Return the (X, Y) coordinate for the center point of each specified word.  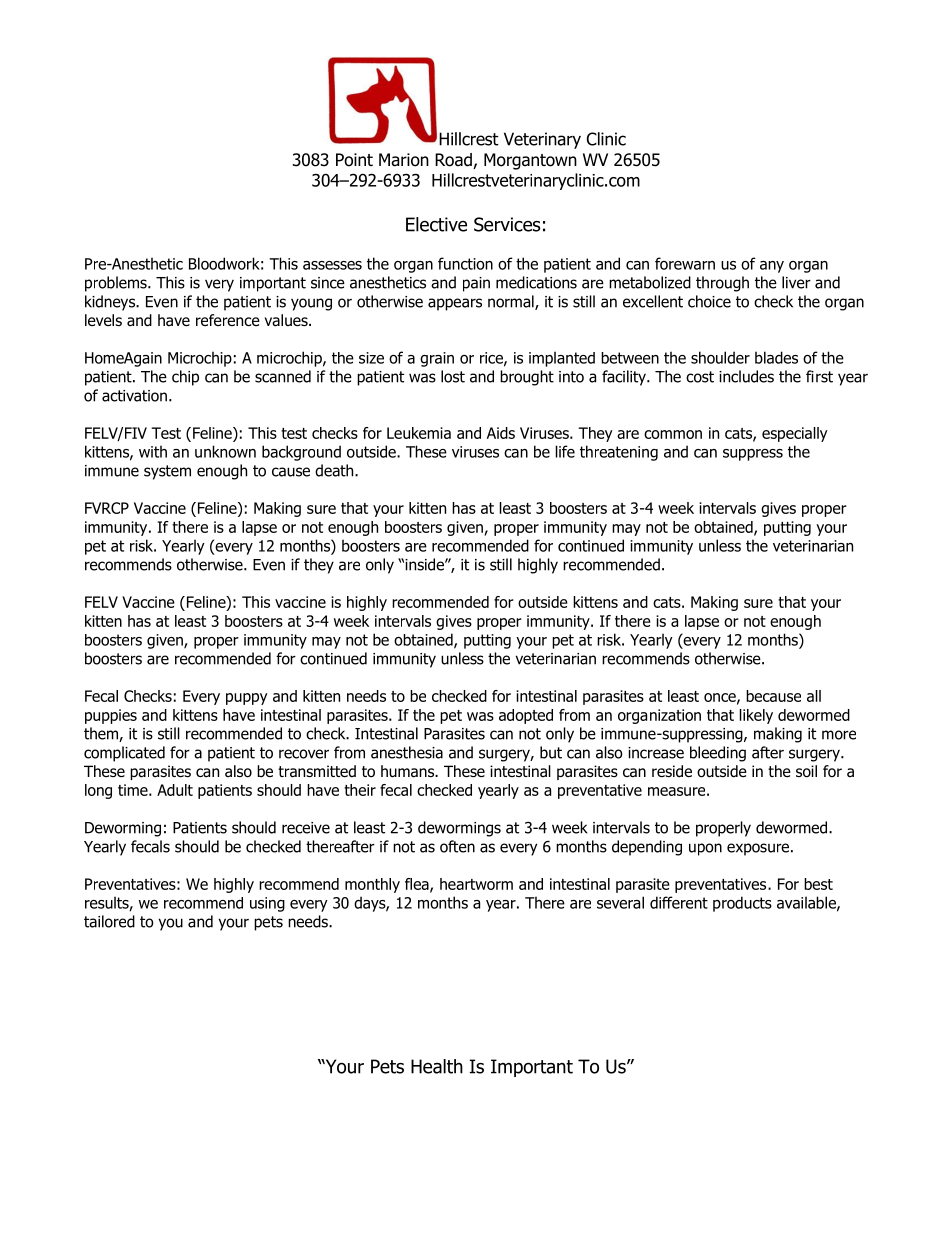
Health (437, 1066)
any (772, 267)
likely (756, 716)
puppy (247, 699)
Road (454, 161)
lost (453, 376)
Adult (175, 790)
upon (705, 849)
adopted (526, 716)
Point (354, 160)
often (457, 846)
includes (746, 376)
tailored (109, 921)
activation (134, 396)
